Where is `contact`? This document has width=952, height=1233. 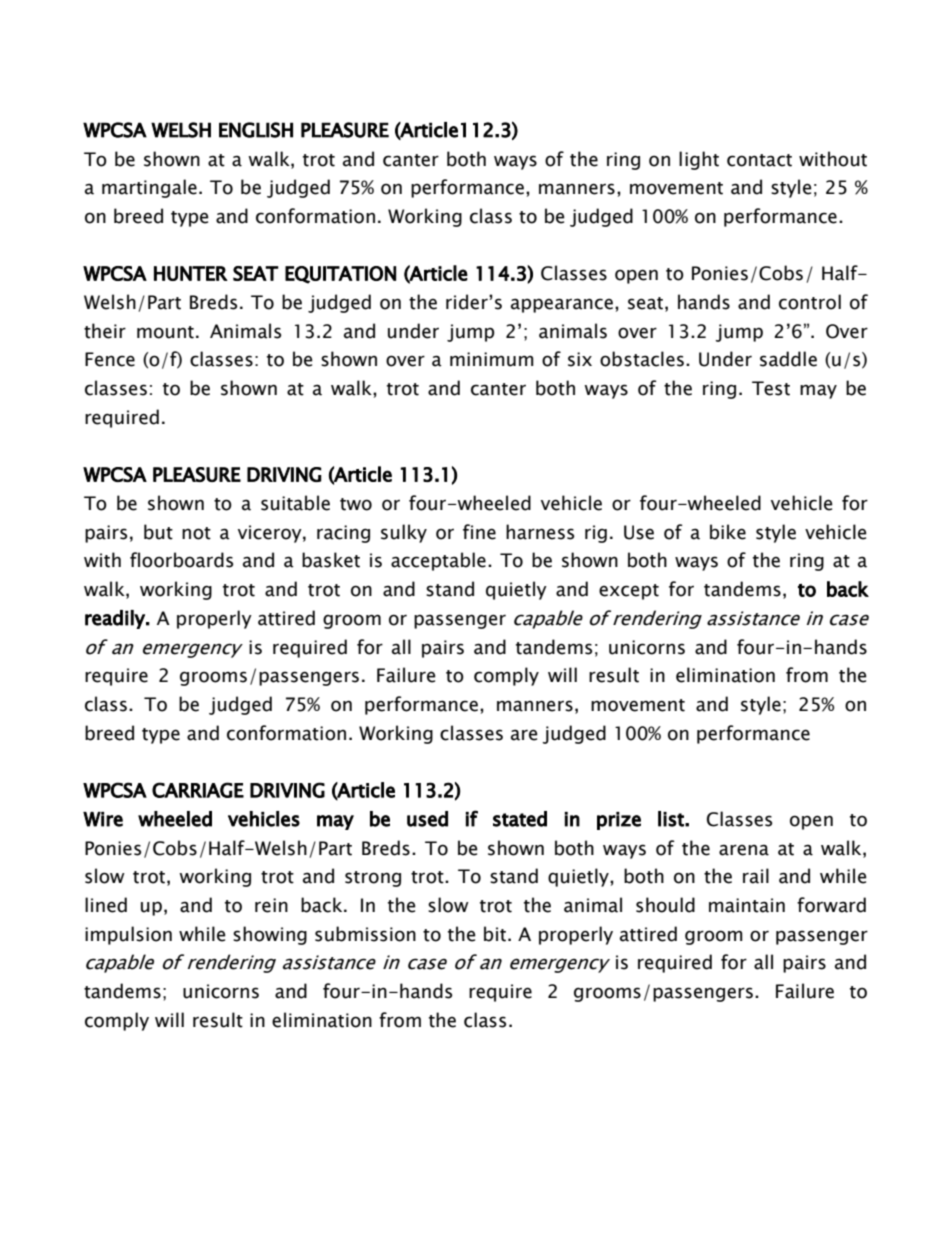 contact is located at coordinates (759, 160).
